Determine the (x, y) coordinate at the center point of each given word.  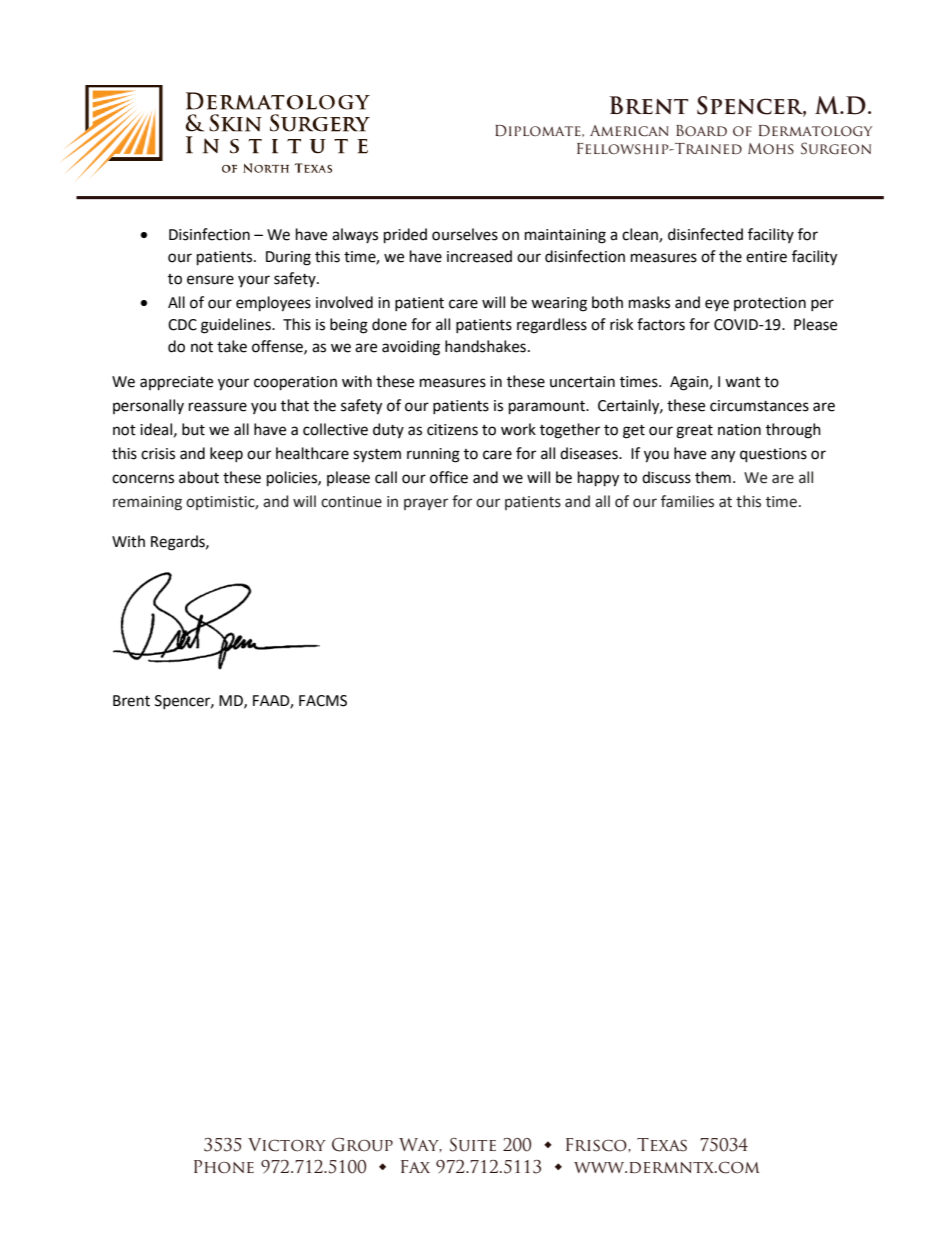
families (687, 501)
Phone (224, 1167)
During (288, 258)
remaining (147, 503)
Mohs (771, 148)
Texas (662, 1145)
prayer (426, 504)
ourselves (465, 234)
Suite (473, 1145)
